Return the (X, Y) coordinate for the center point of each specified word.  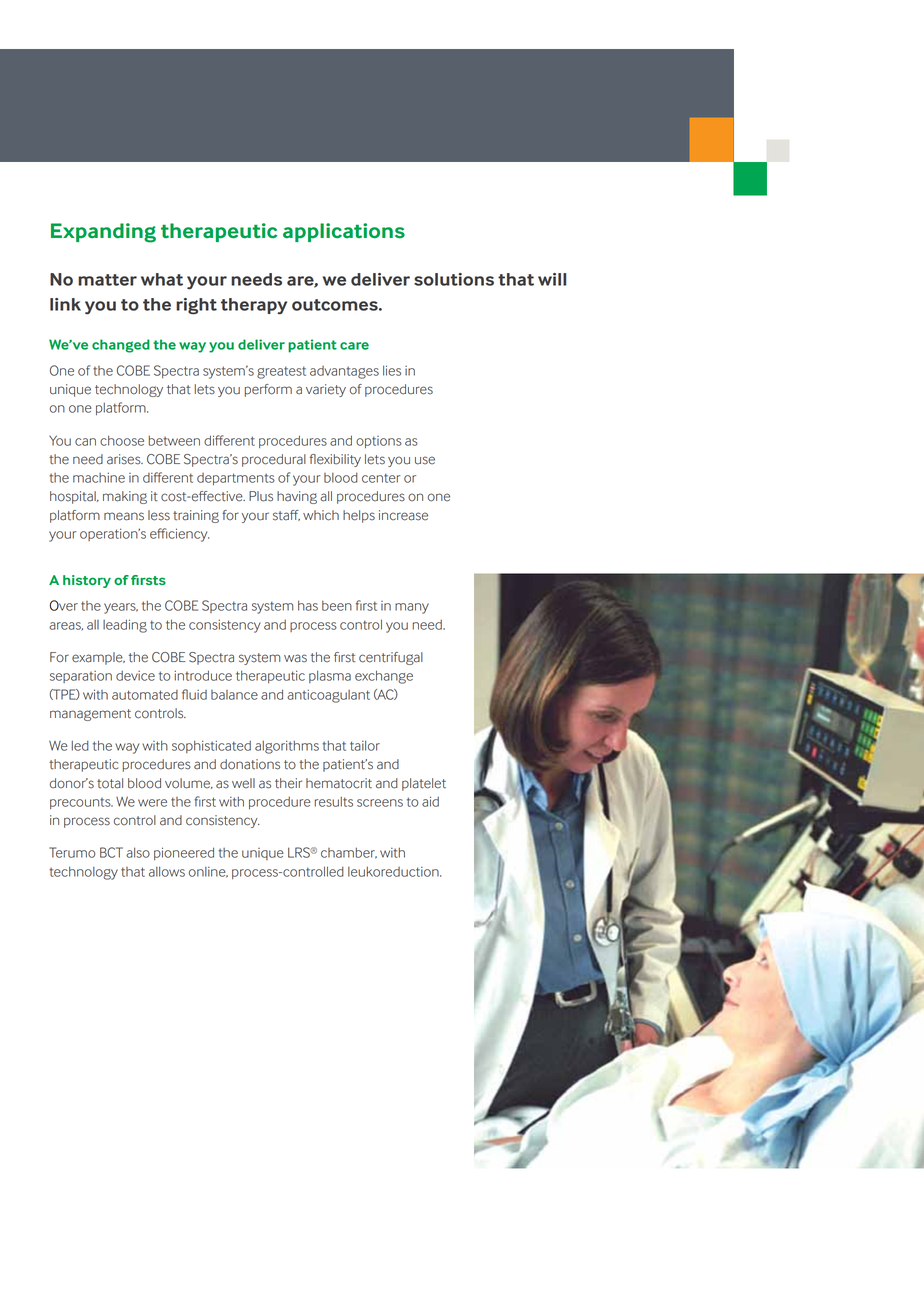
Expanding (103, 233)
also (138, 852)
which (321, 515)
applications (344, 232)
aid (430, 801)
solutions (454, 279)
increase (403, 515)
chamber (349, 853)
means (124, 516)
